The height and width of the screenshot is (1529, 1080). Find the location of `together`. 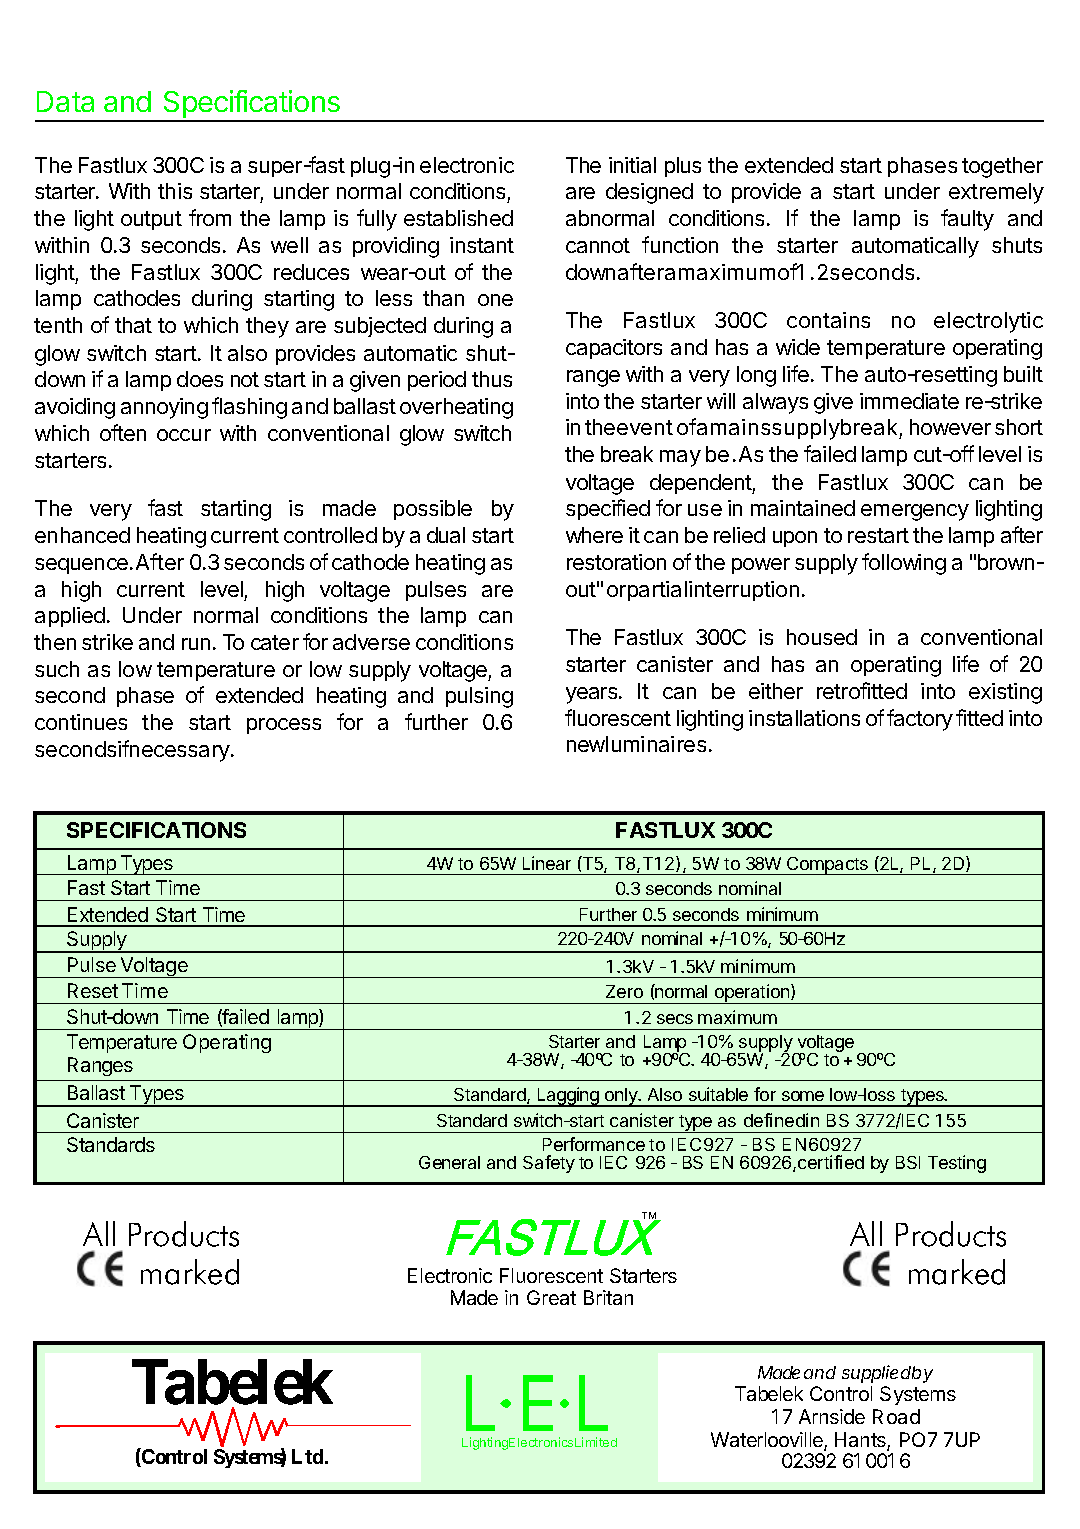

together is located at coordinates (1002, 167).
